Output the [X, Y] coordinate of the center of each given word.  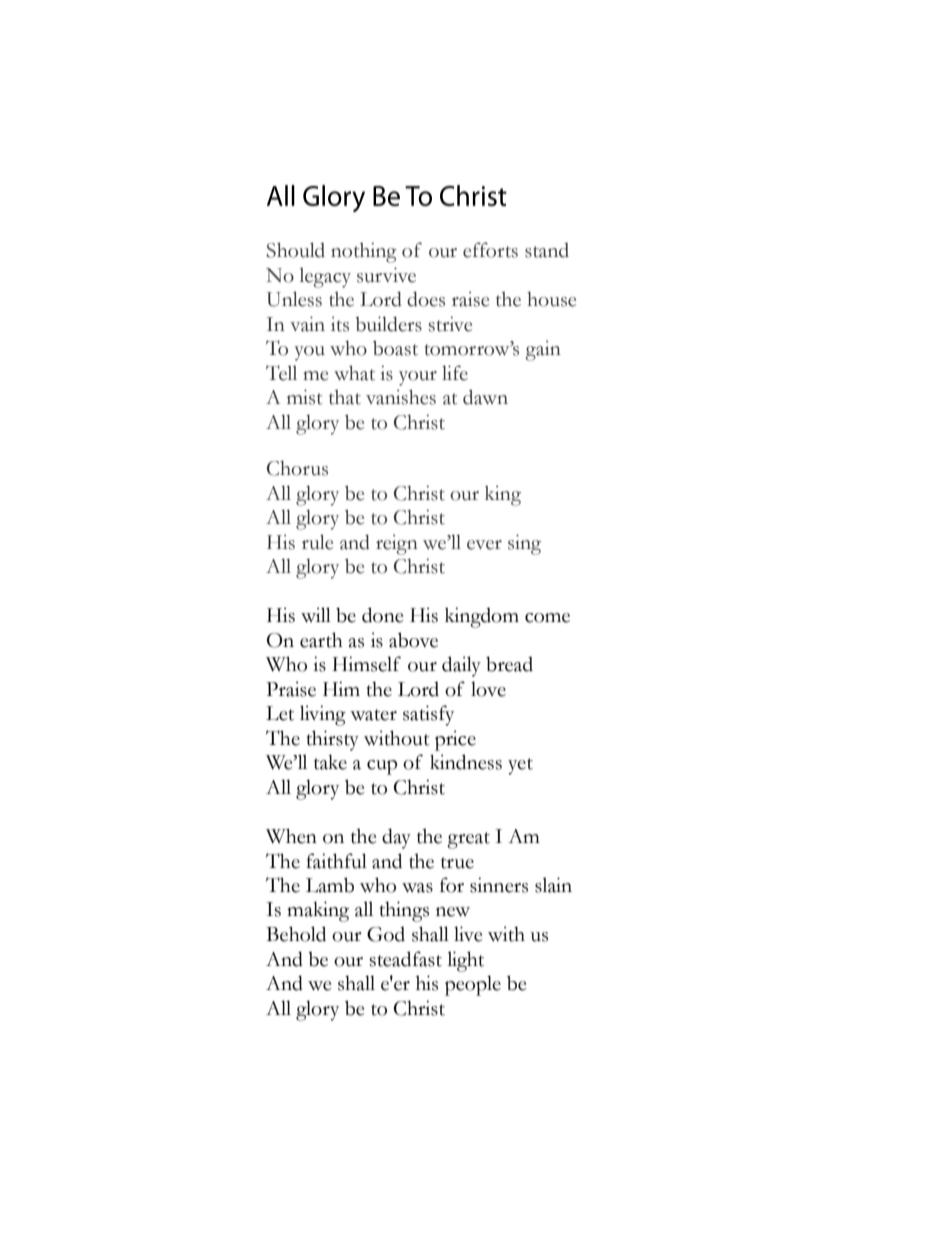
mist [305, 397]
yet [520, 766]
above [413, 640]
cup [382, 767]
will [316, 615]
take [330, 762]
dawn [485, 397]
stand [547, 250]
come [547, 618]
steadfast [405, 959]
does [426, 299]
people [473, 985]
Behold [296, 934]
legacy [325, 277]
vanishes [401, 397]
